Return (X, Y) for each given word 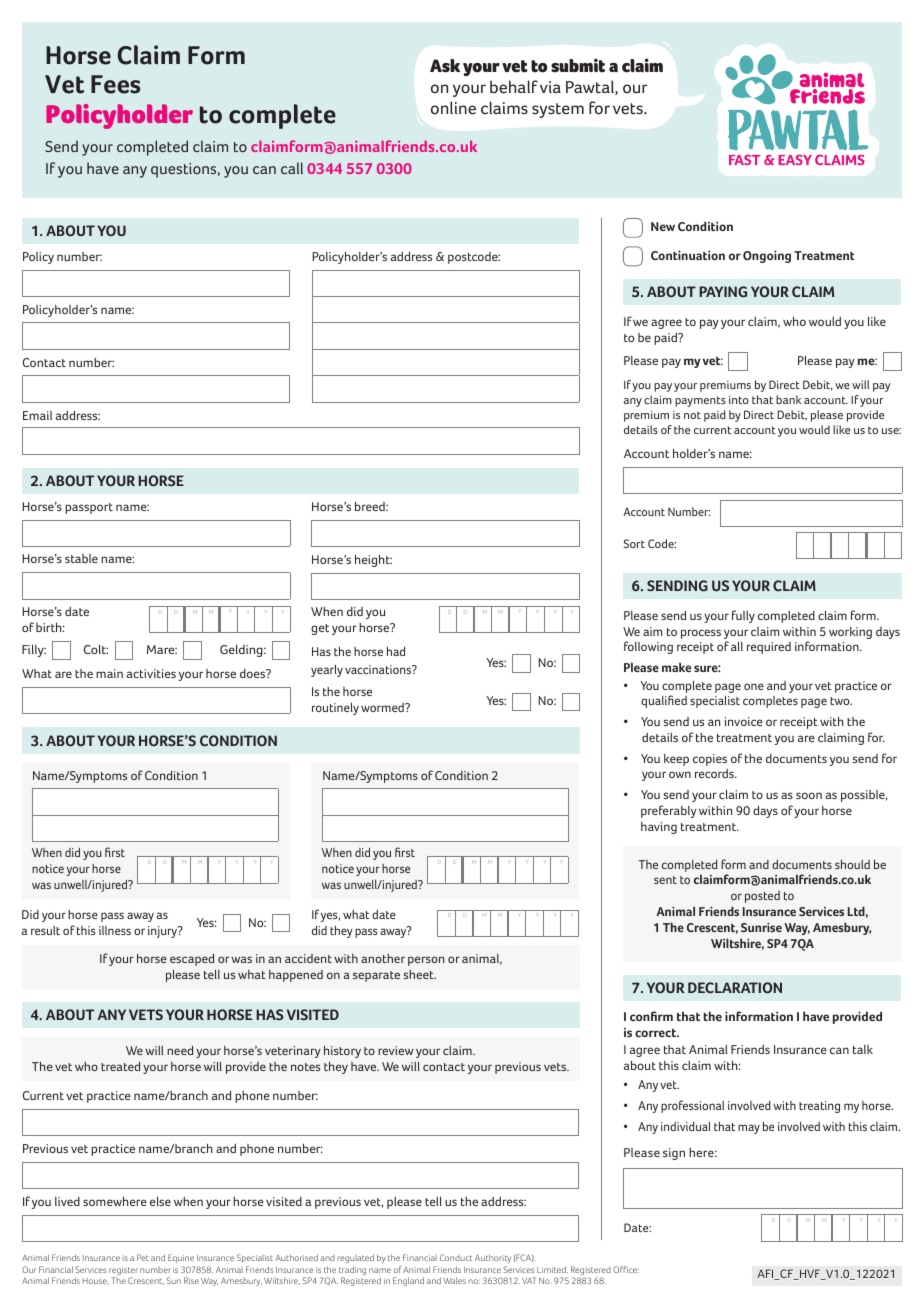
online (453, 108)
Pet (143, 1257)
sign (674, 1154)
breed (371, 506)
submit (578, 65)
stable (81, 558)
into (739, 399)
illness (115, 930)
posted (762, 897)
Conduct (456, 1257)
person (426, 961)
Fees (115, 84)
